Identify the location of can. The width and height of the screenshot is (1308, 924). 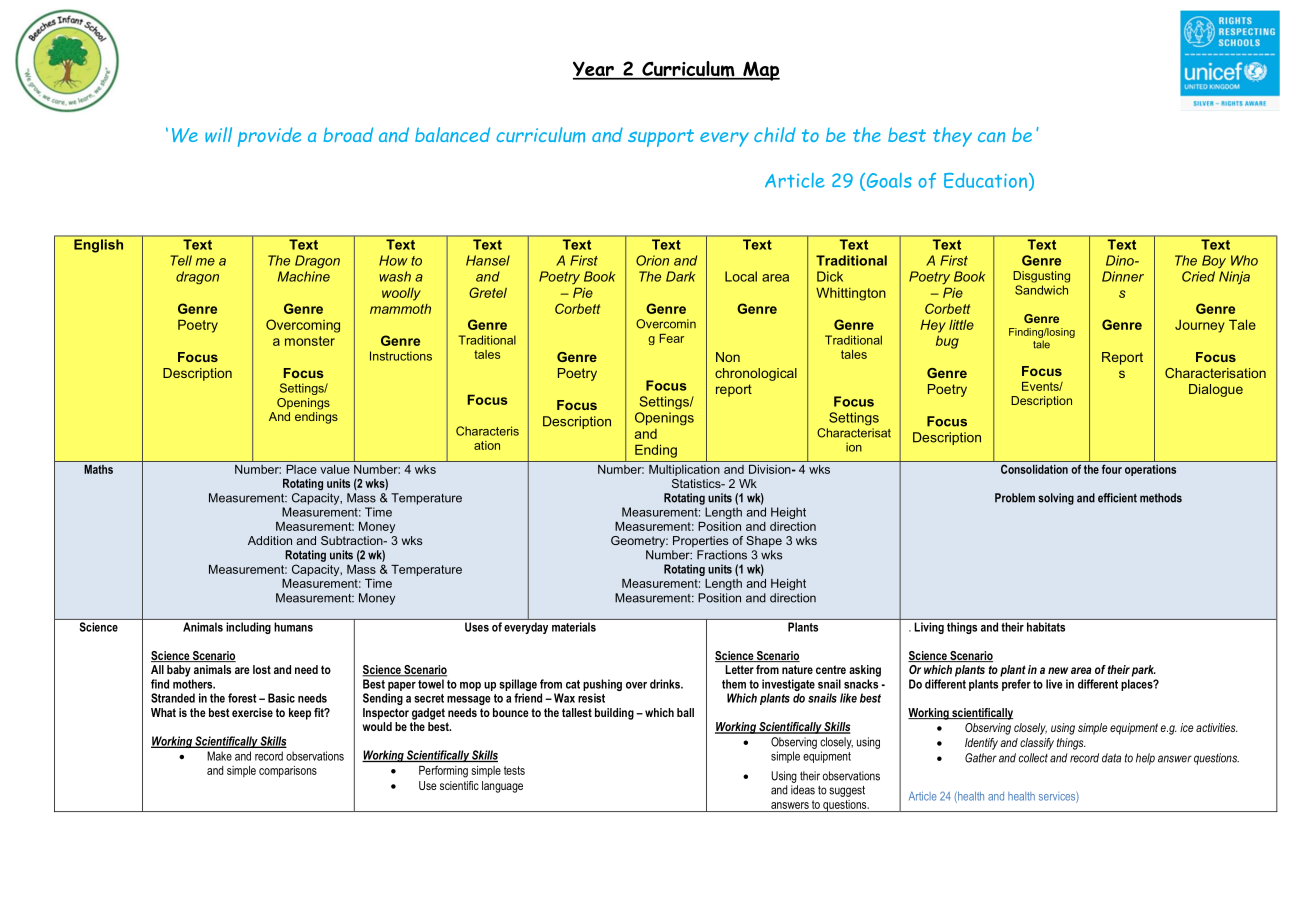
(991, 137).
